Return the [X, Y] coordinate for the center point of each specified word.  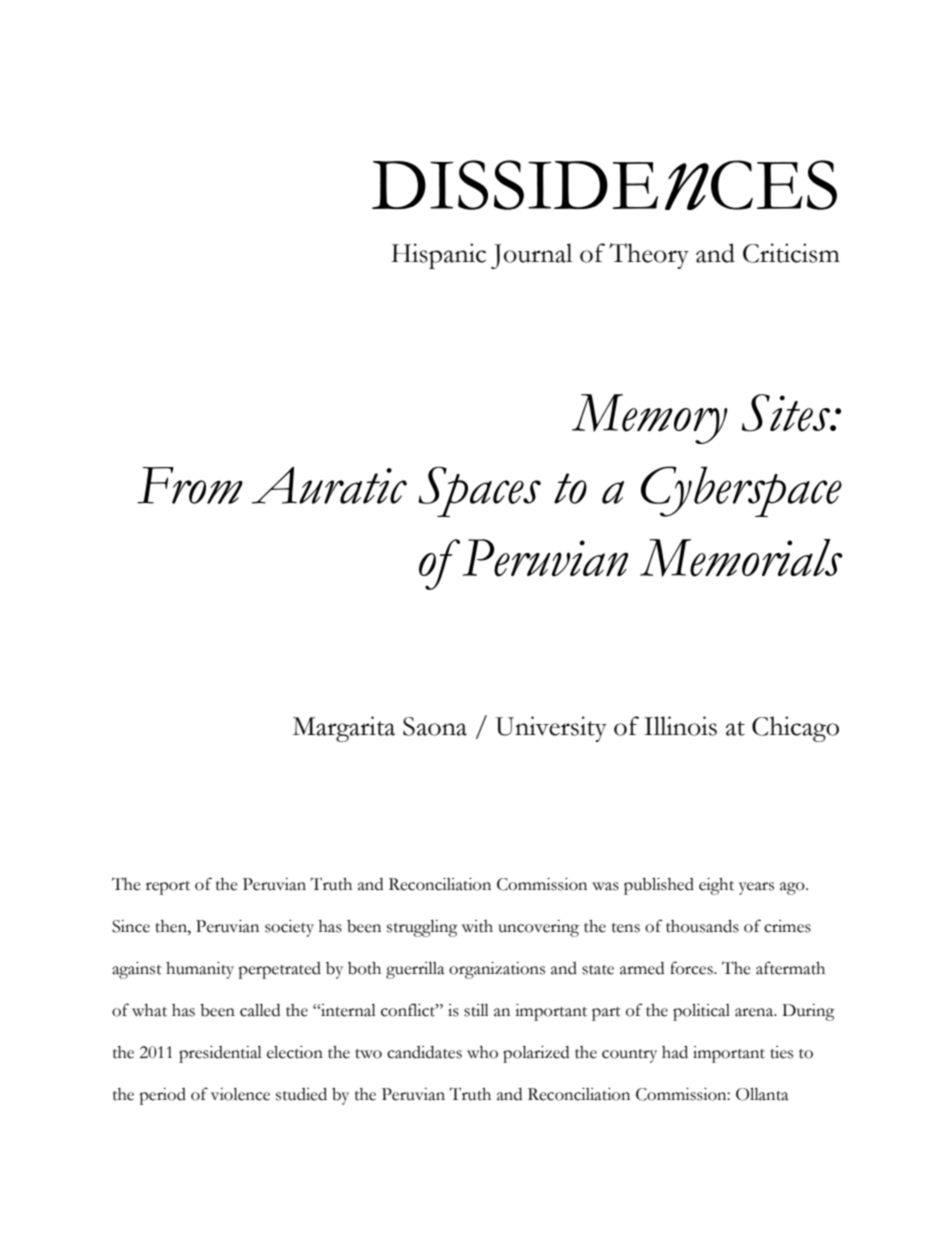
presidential [220, 1054]
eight [716, 886]
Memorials [741, 558]
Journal [531, 256]
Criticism [791, 253]
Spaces [479, 491]
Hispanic [438, 256]
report [168, 888]
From [190, 485]
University [551, 729]
